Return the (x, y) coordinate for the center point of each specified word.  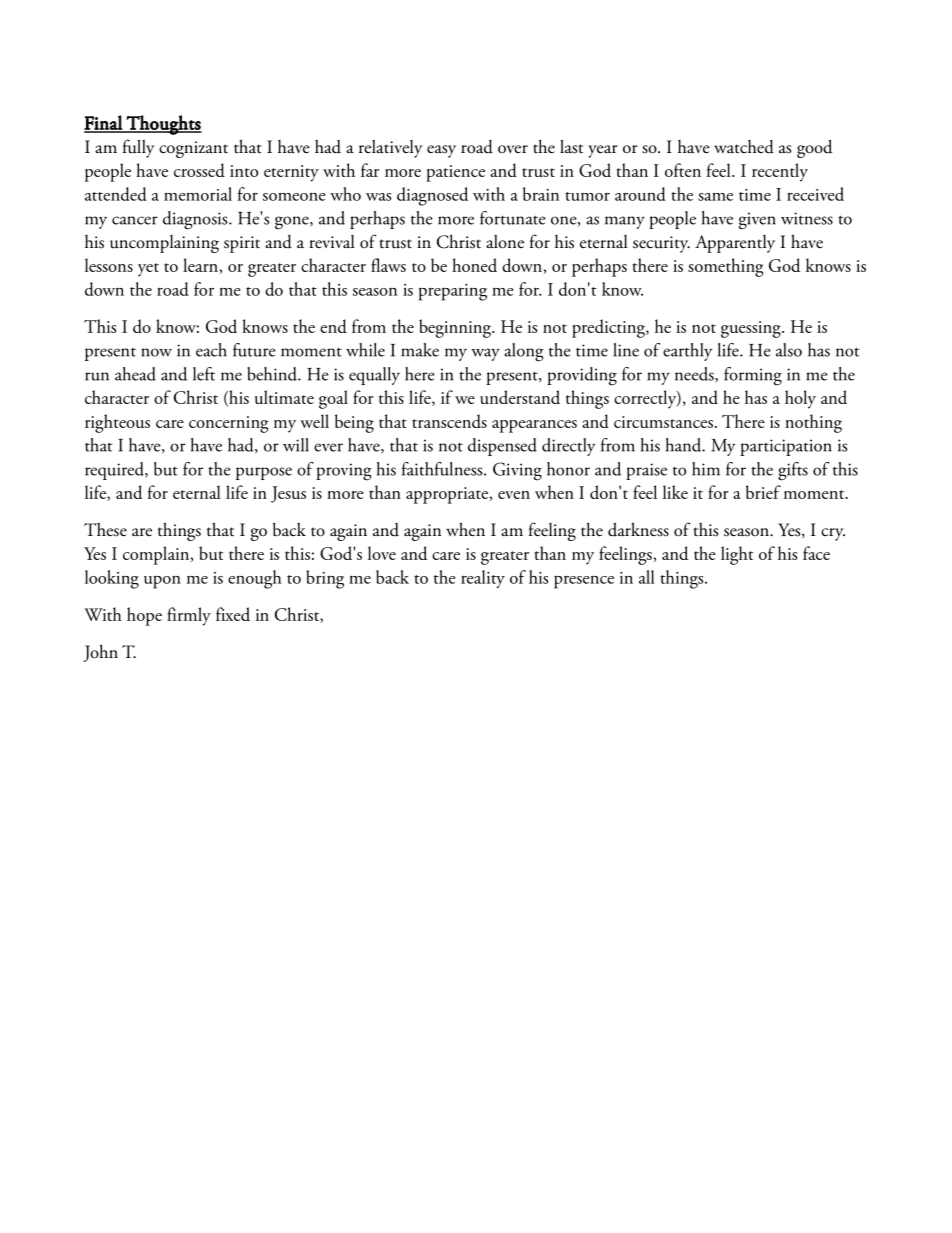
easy (441, 151)
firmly (189, 616)
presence (584, 582)
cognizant (193, 149)
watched (744, 147)
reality (483, 579)
